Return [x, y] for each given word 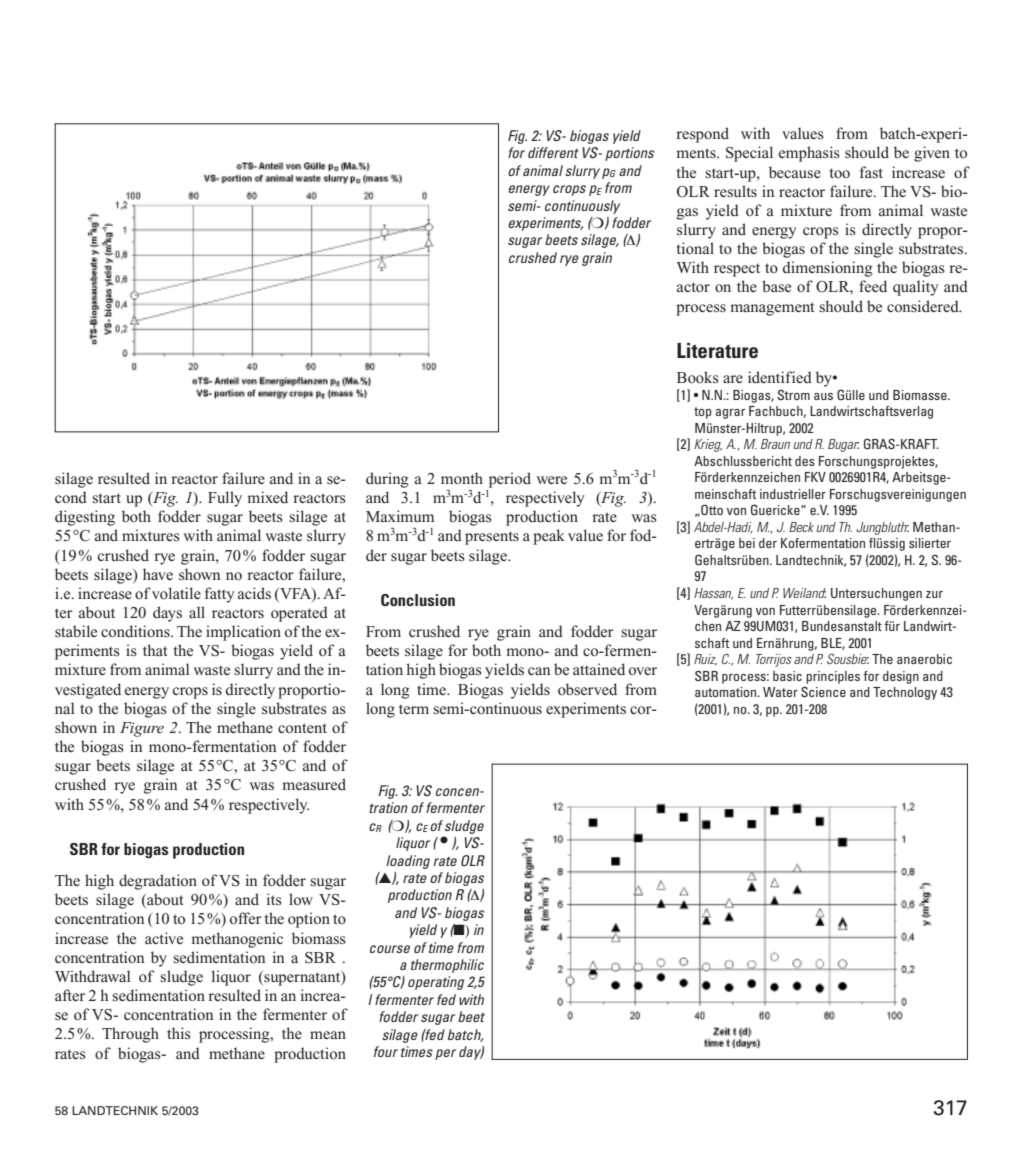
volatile [176, 593]
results [735, 191]
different [553, 152]
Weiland [804, 593]
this [179, 1033]
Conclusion [418, 600]
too [839, 173]
